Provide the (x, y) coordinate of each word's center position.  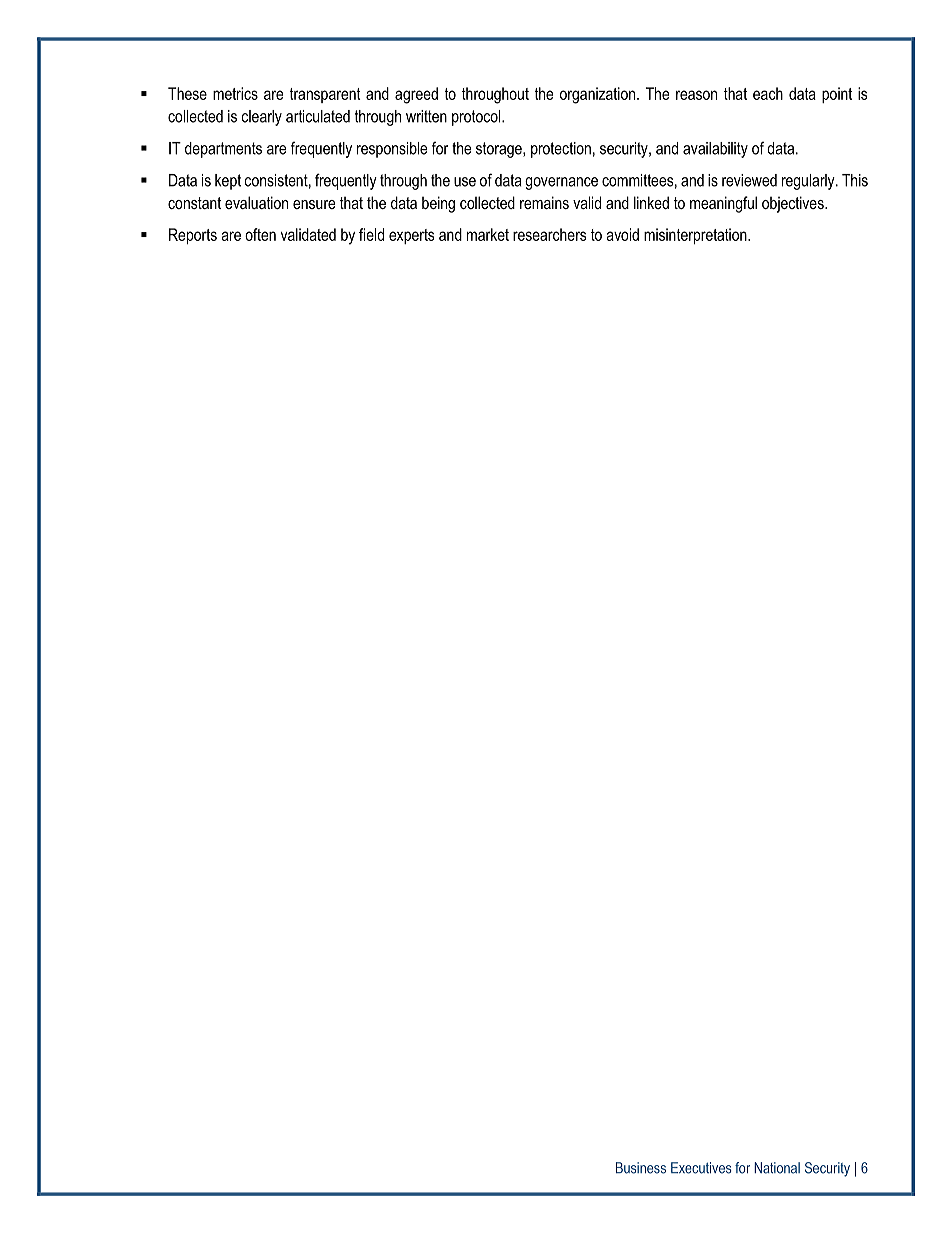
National (777, 1168)
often (260, 234)
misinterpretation (696, 236)
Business (641, 1168)
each (768, 93)
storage (500, 150)
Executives (701, 1168)
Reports (193, 236)
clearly (262, 118)
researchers (549, 234)
